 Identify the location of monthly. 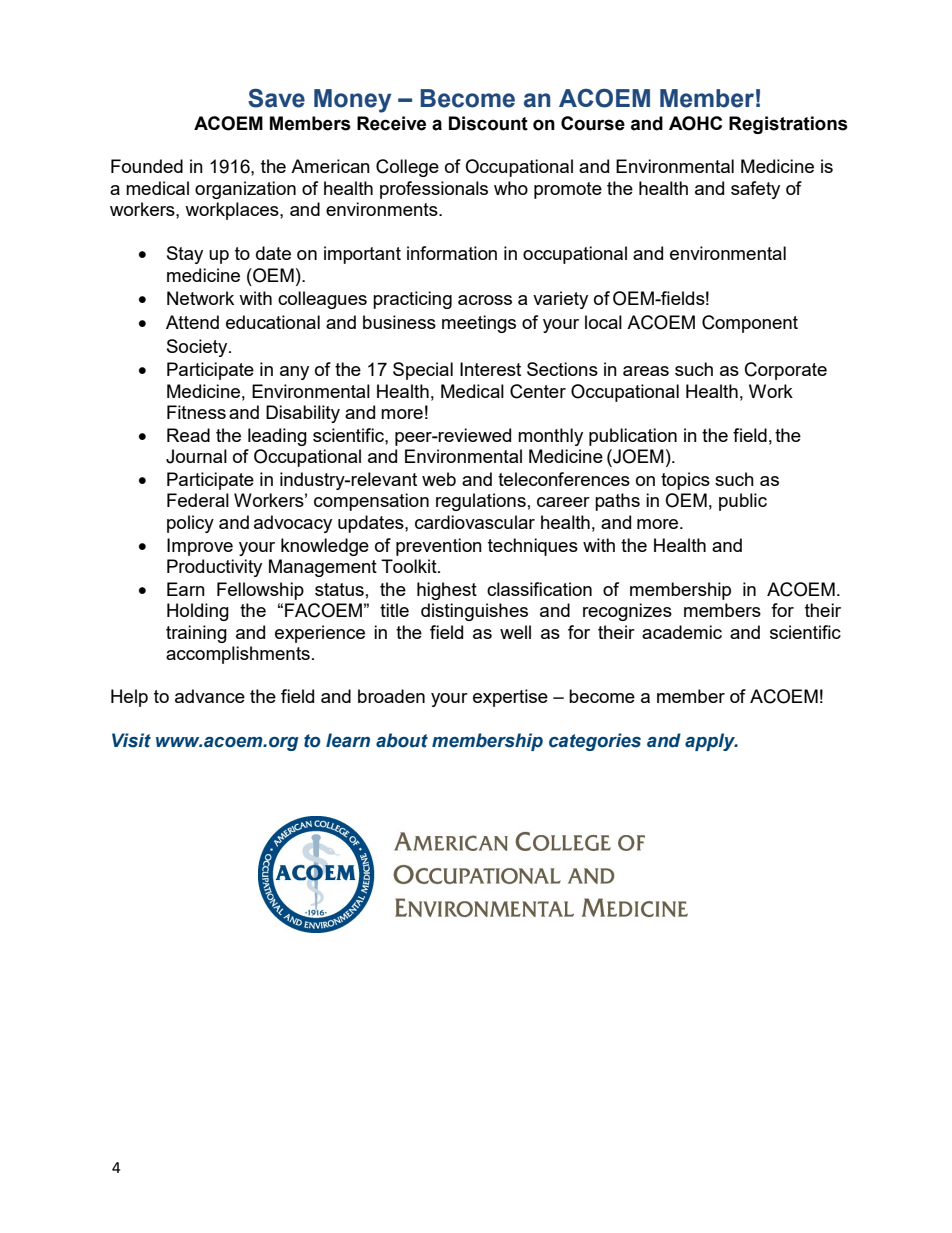
(550, 437).
